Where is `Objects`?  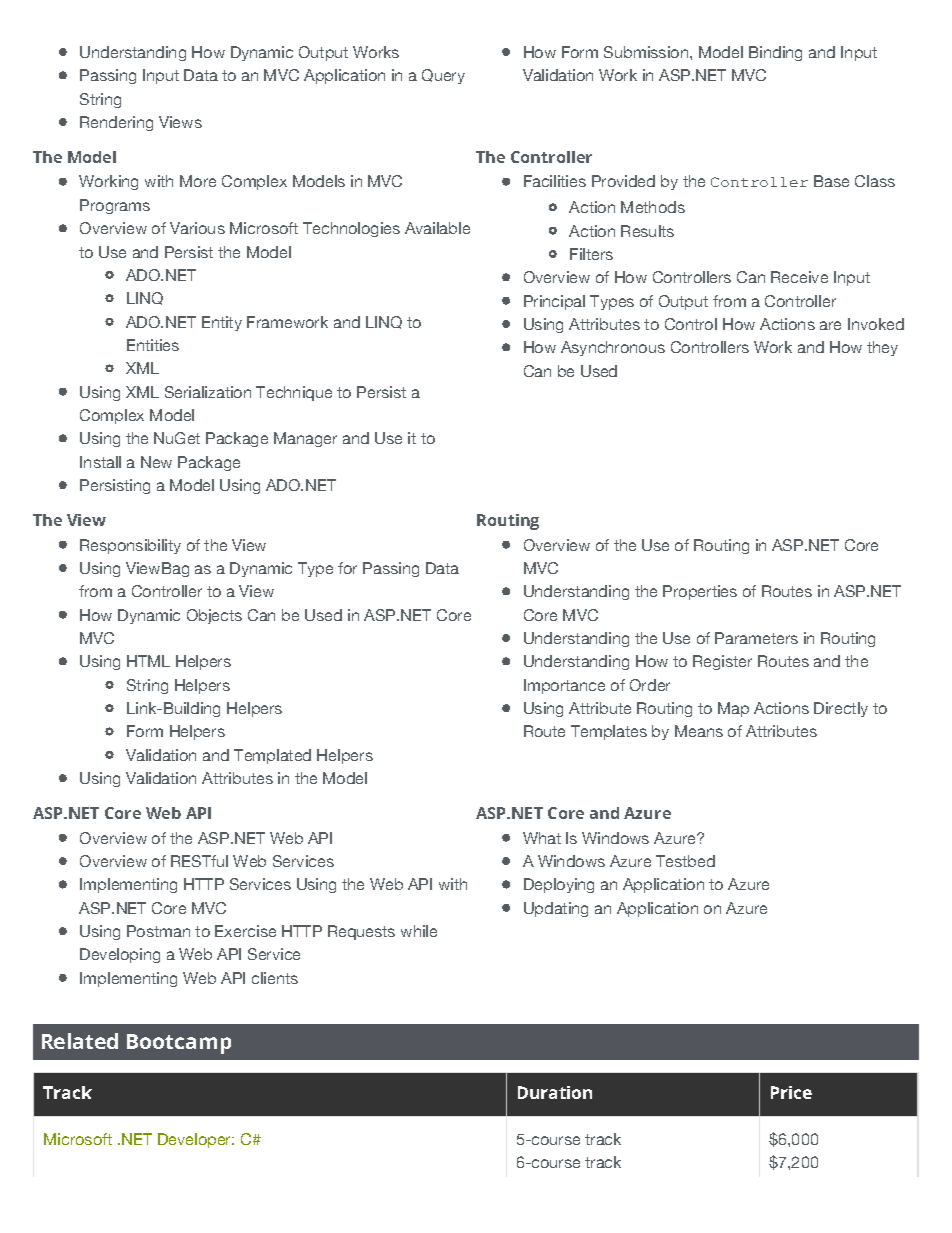 Objects is located at coordinates (214, 616).
